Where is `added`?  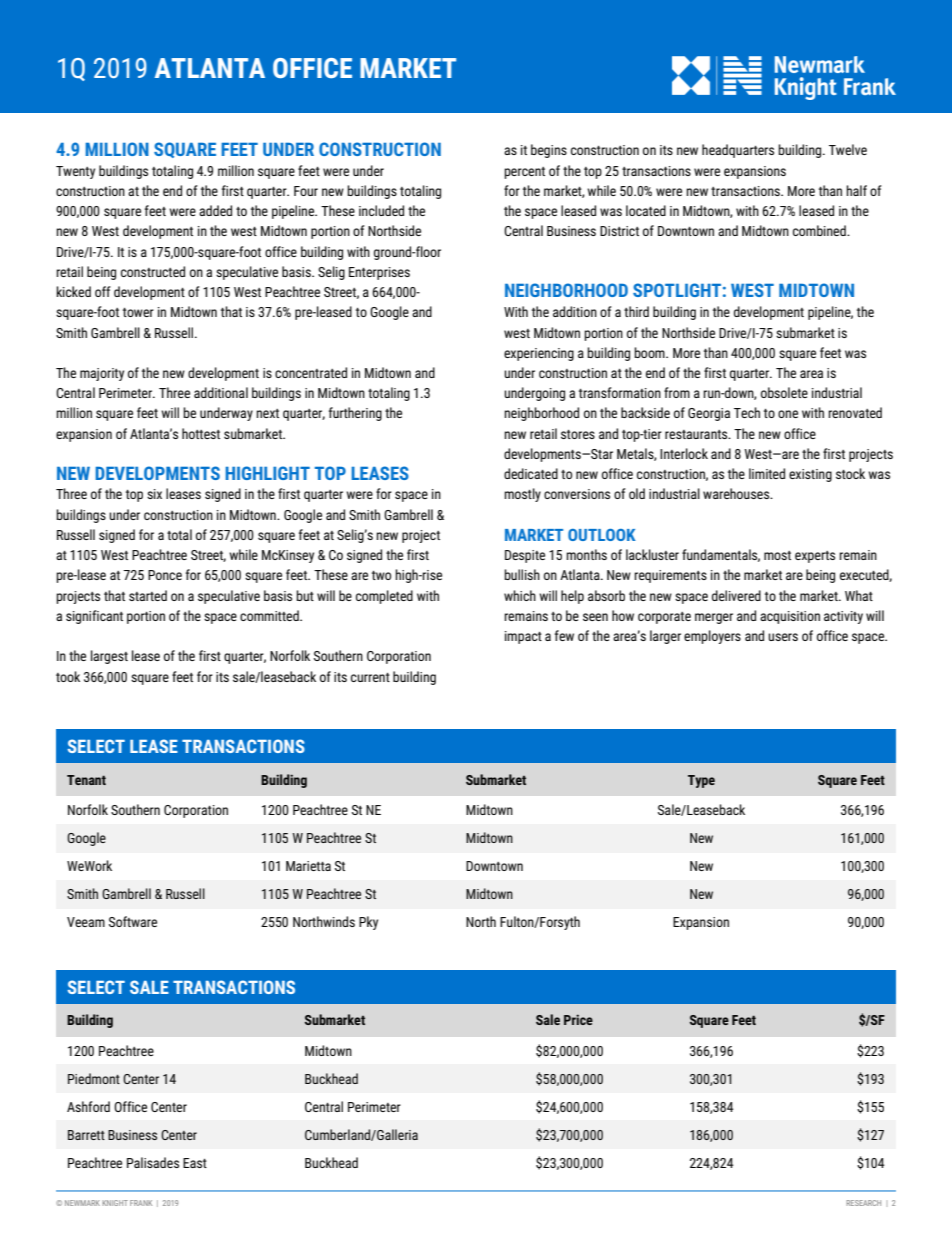 added is located at coordinates (215, 210).
